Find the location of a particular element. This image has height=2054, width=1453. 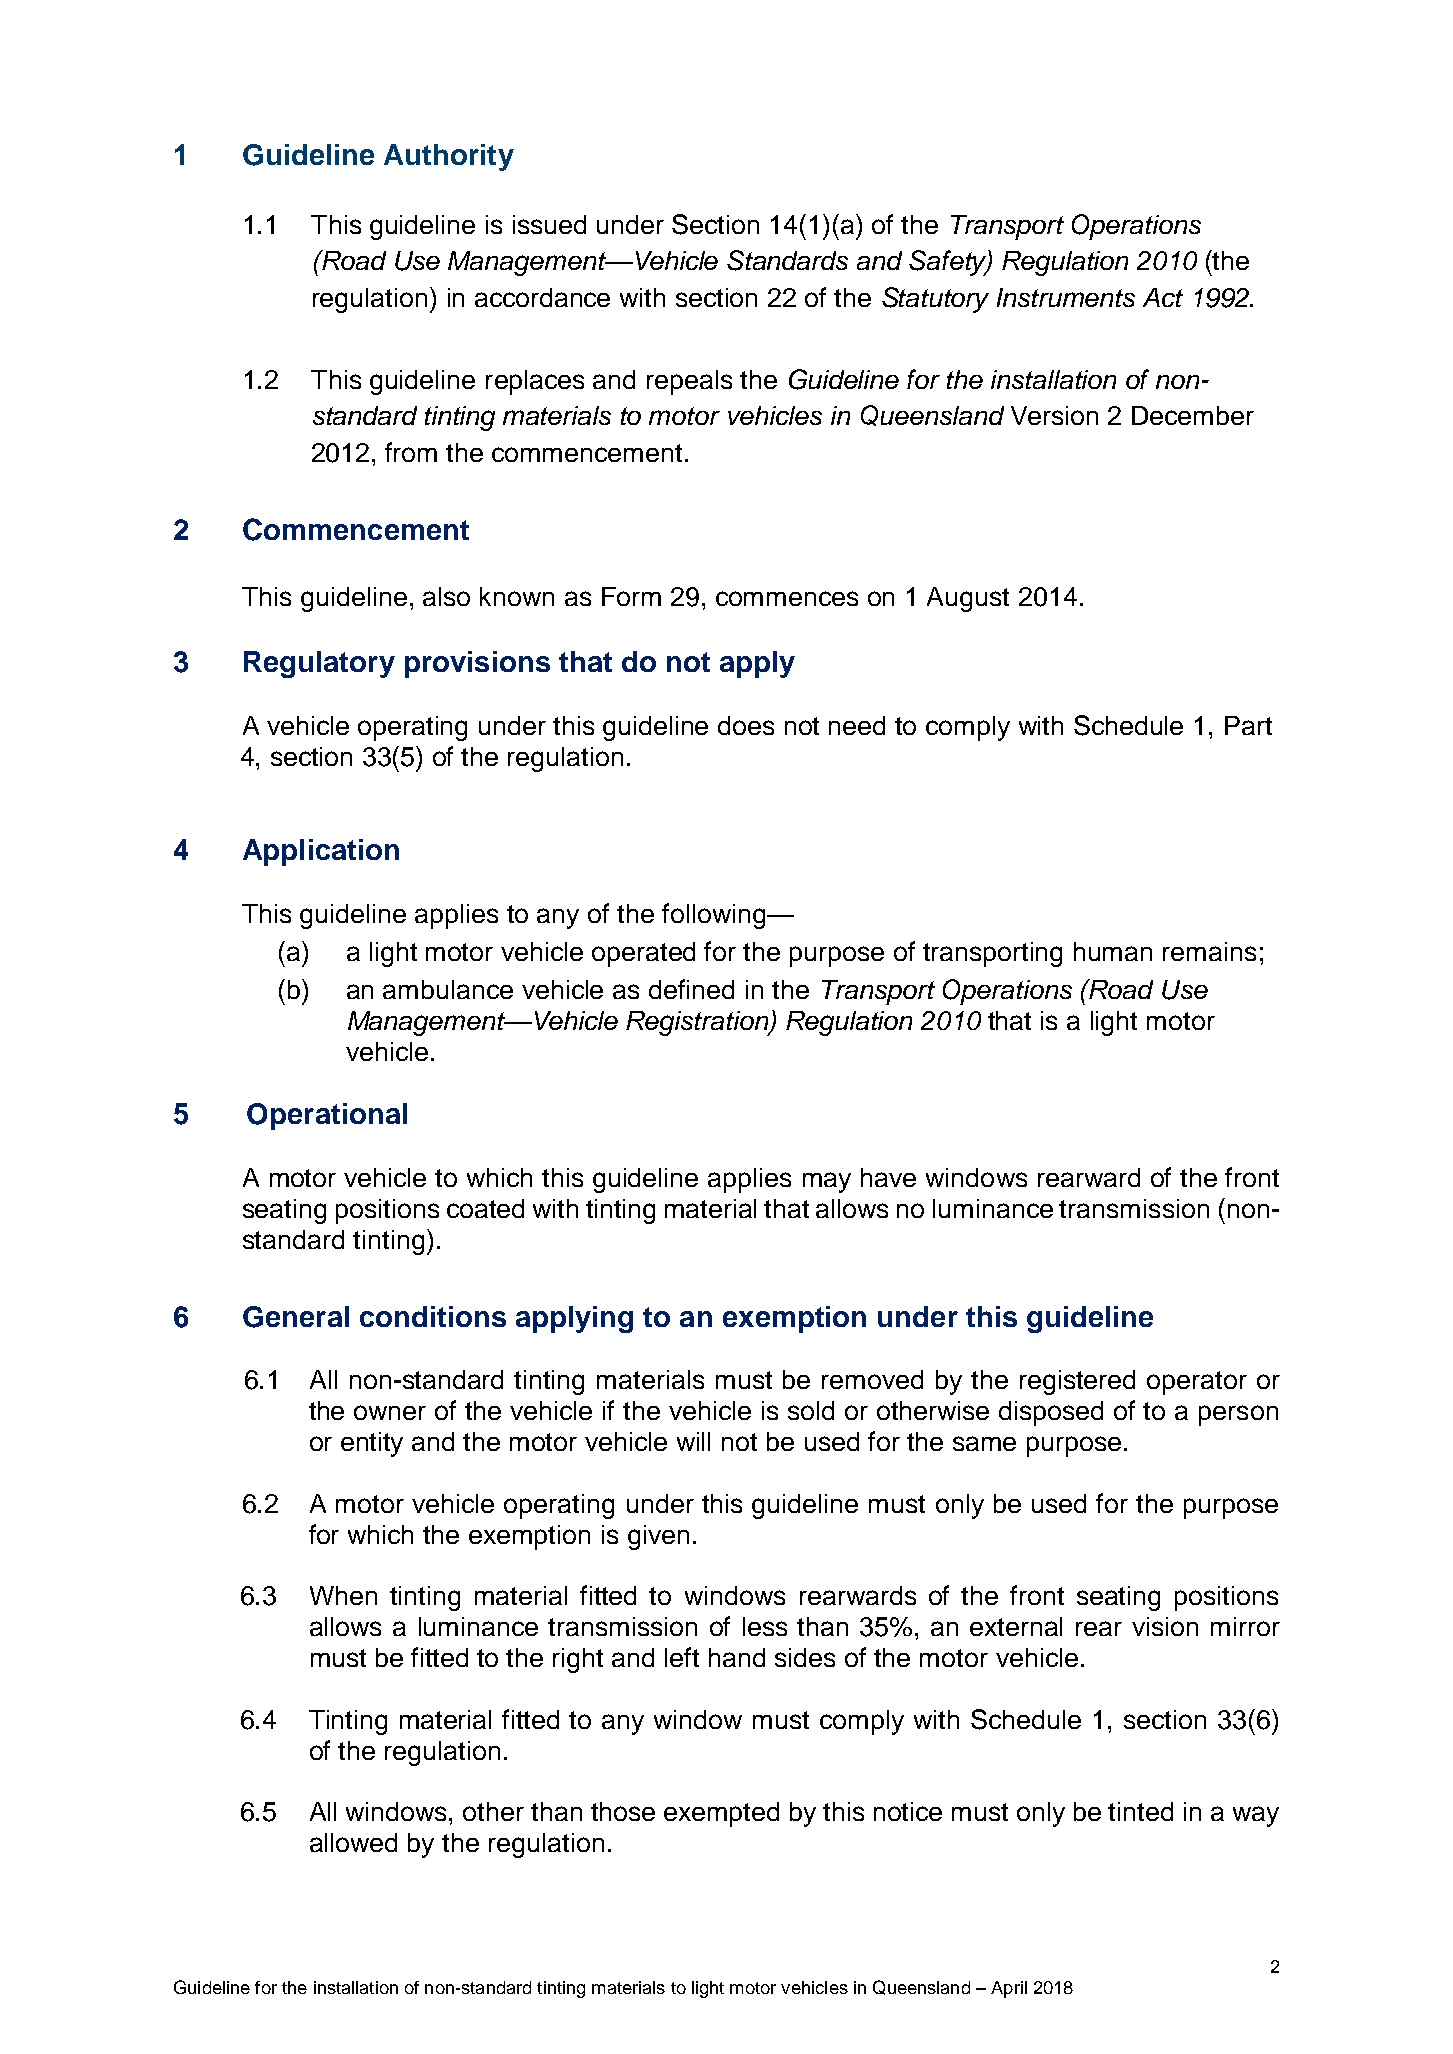

Registration is located at coordinates (698, 1023).
